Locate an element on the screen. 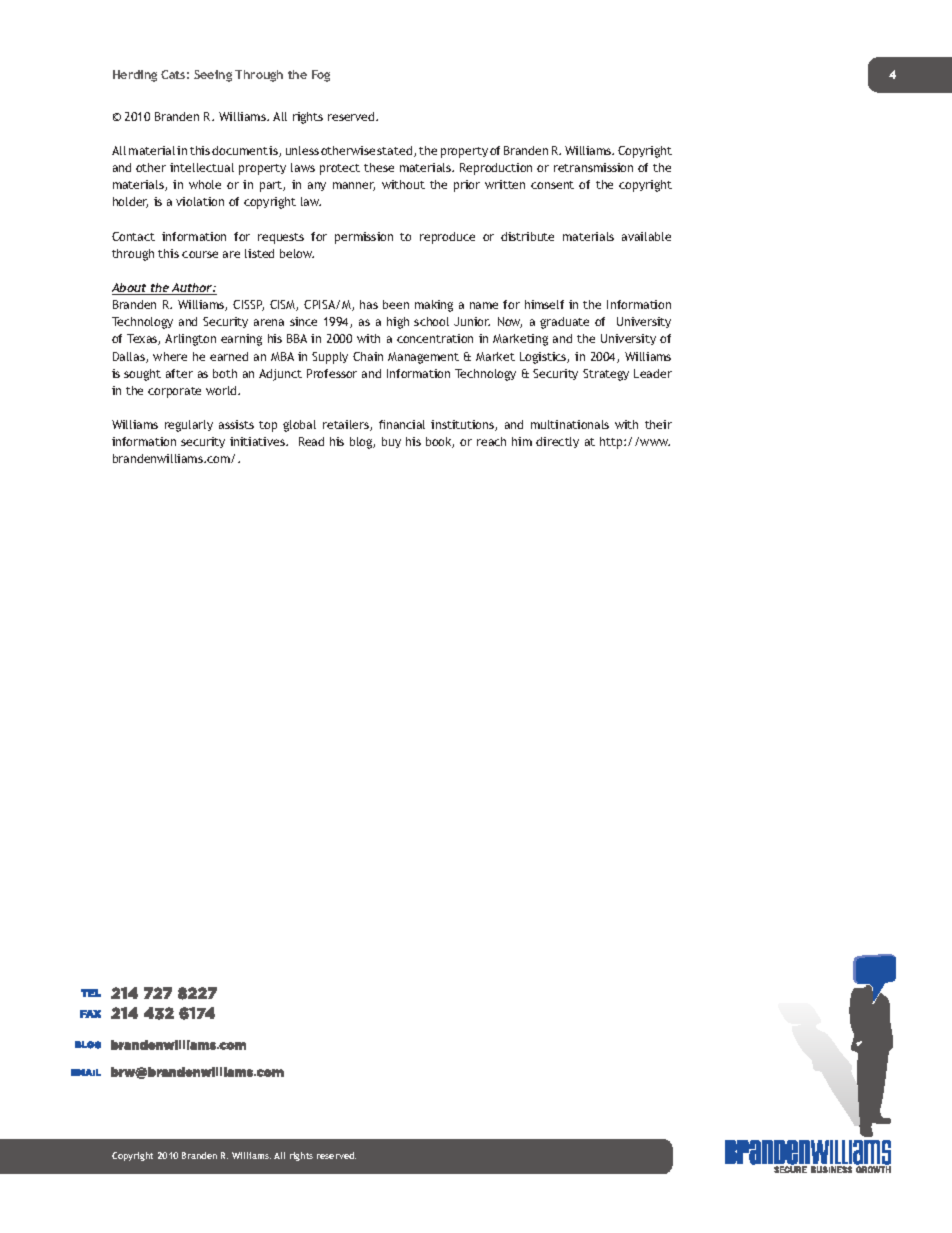  retransmission is located at coordinates (593, 167).
